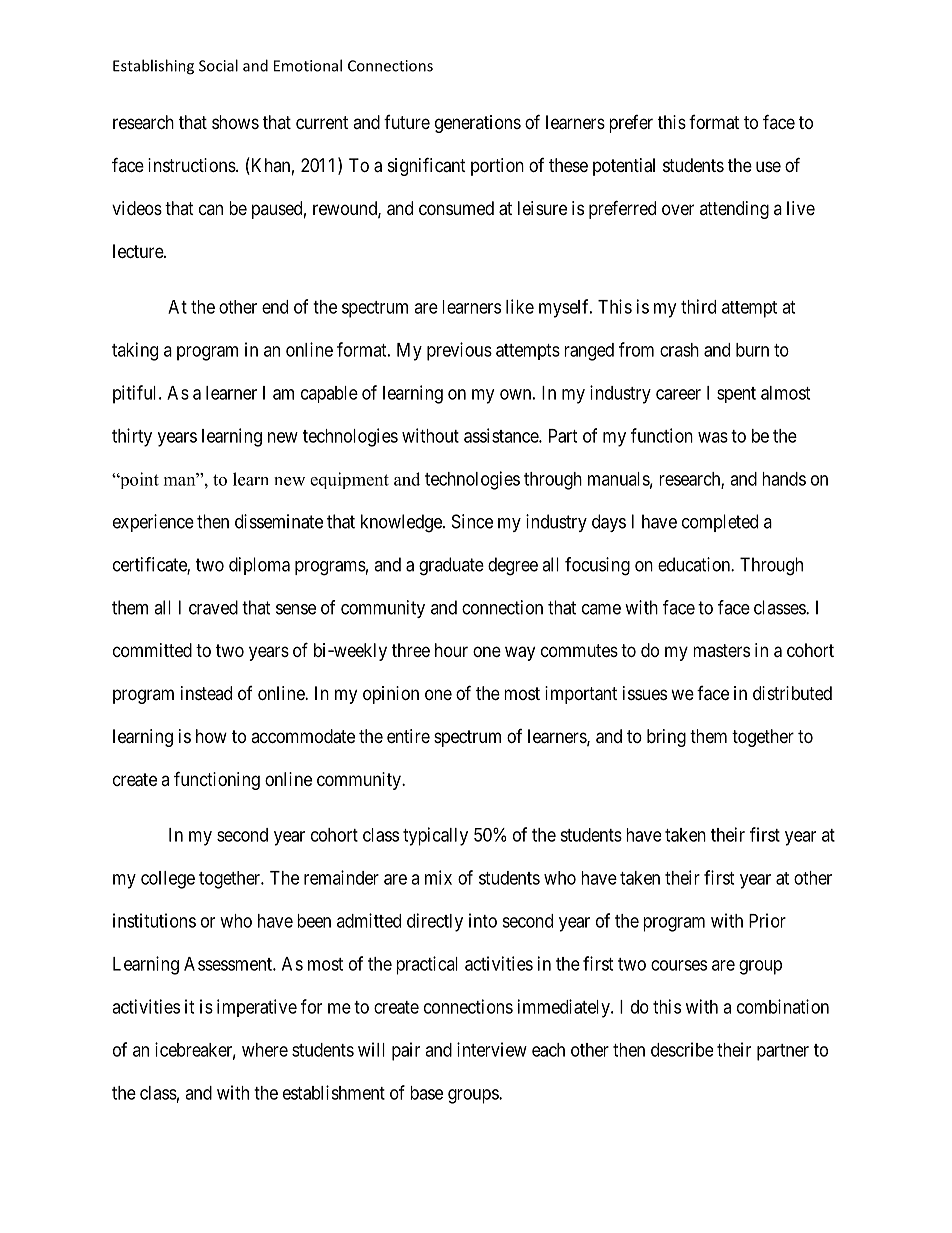 Image resolution: width=952 pixels, height=1233 pixels. I want to click on assistance, so click(502, 435).
